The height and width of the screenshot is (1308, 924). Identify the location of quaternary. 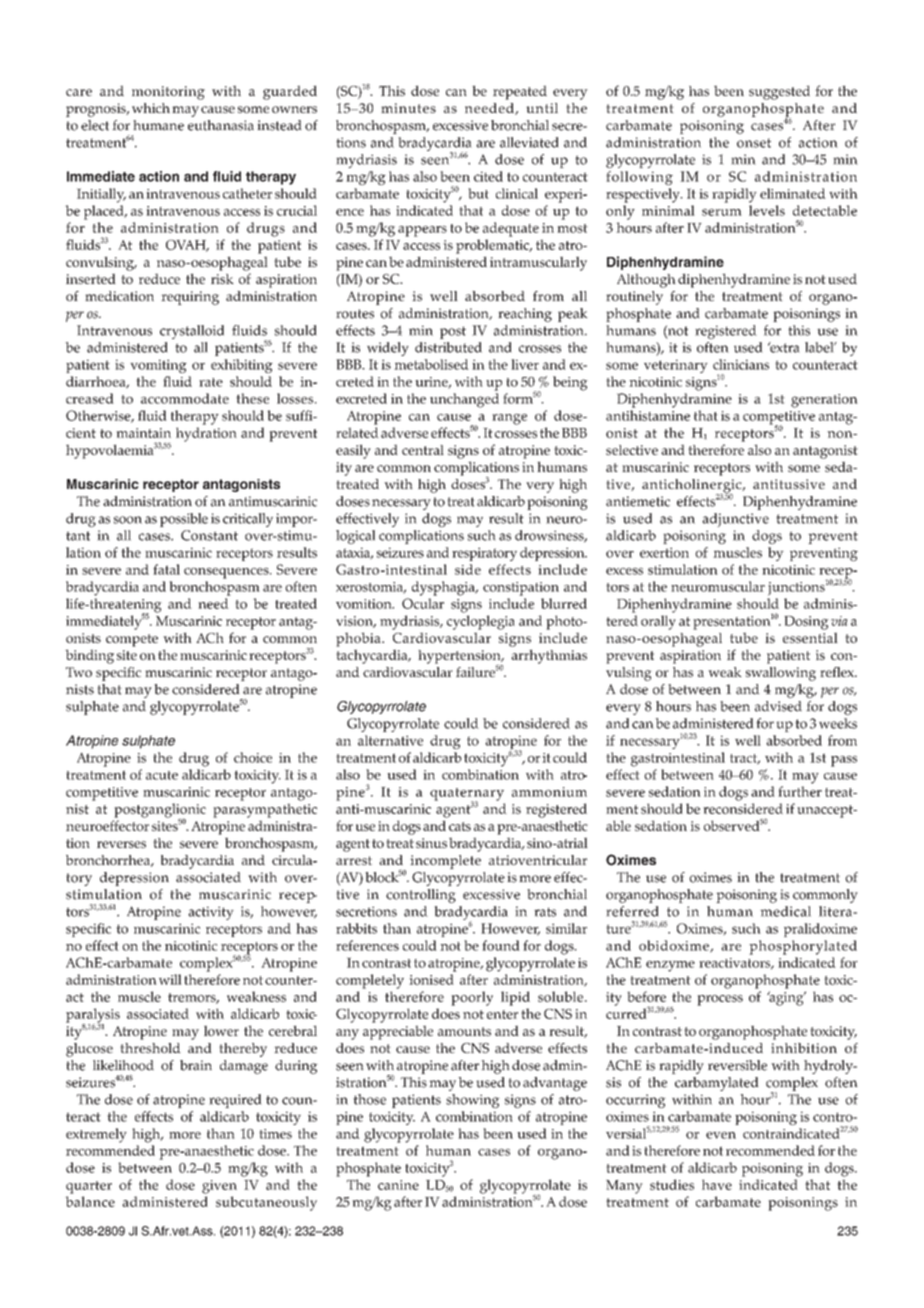
(467, 795).
